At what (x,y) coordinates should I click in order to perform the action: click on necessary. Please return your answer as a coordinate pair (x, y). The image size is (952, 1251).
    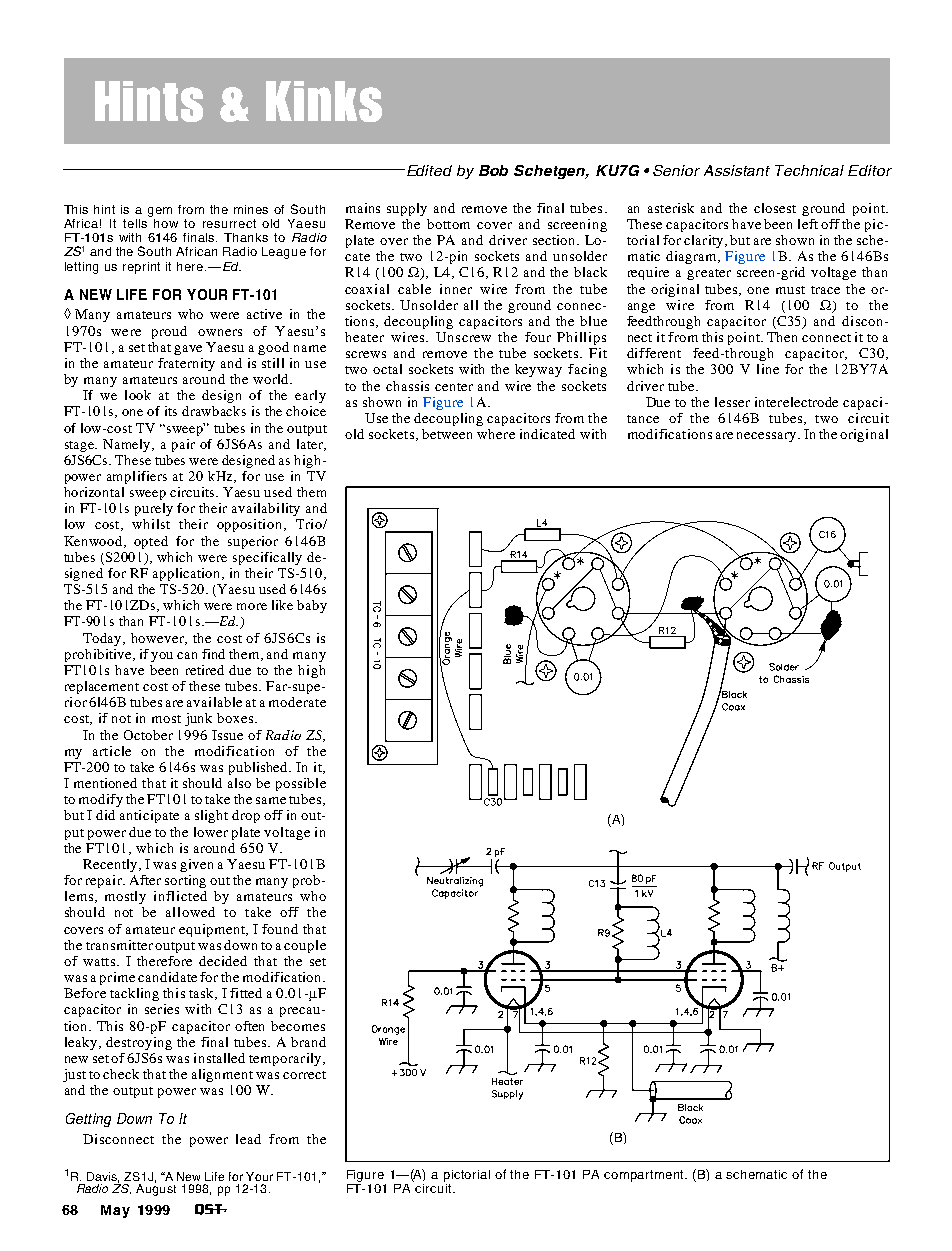
    Looking at the image, I should click on (768, 437).
